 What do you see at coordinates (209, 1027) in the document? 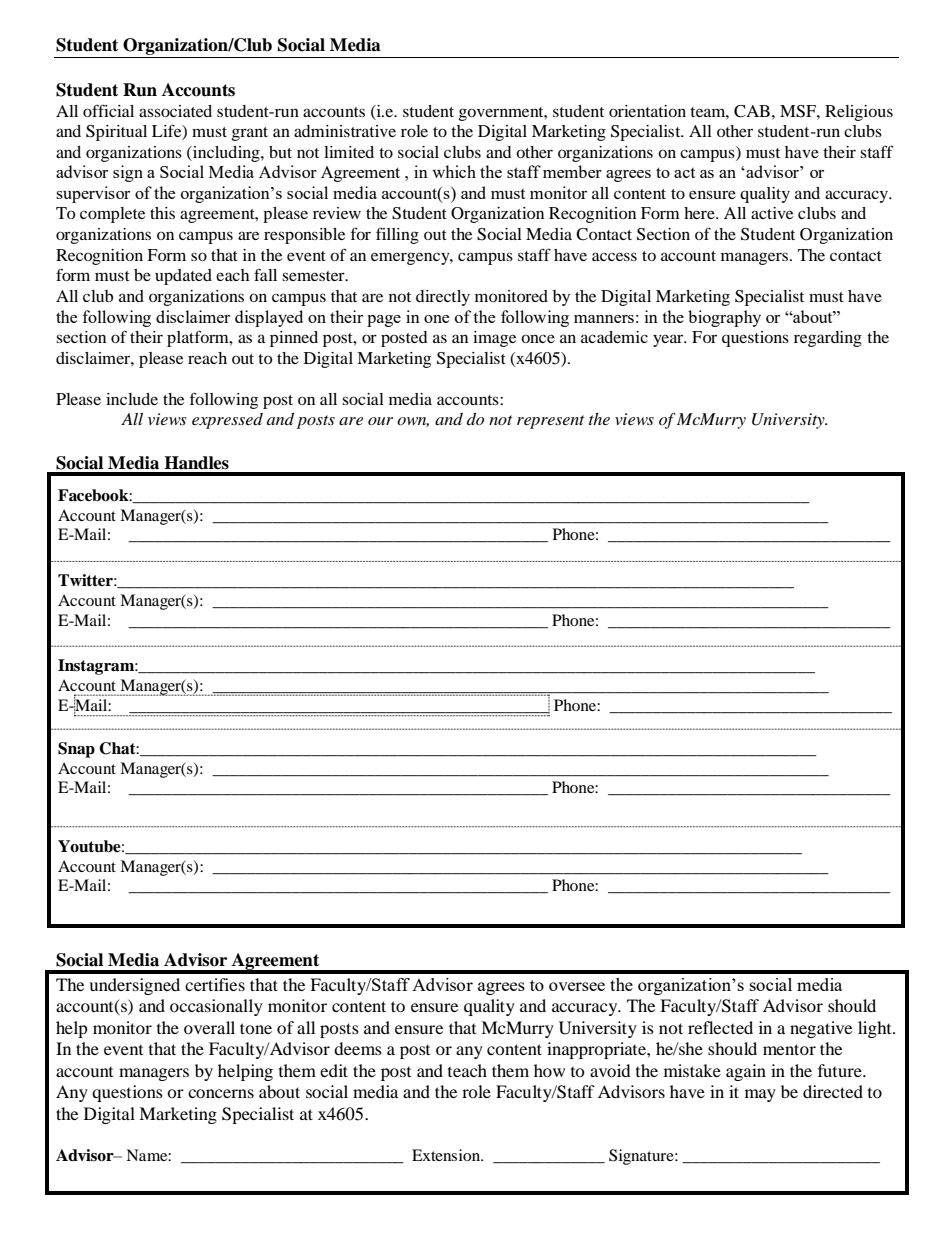
I see `overall` at bounding box center [209, 1027].
